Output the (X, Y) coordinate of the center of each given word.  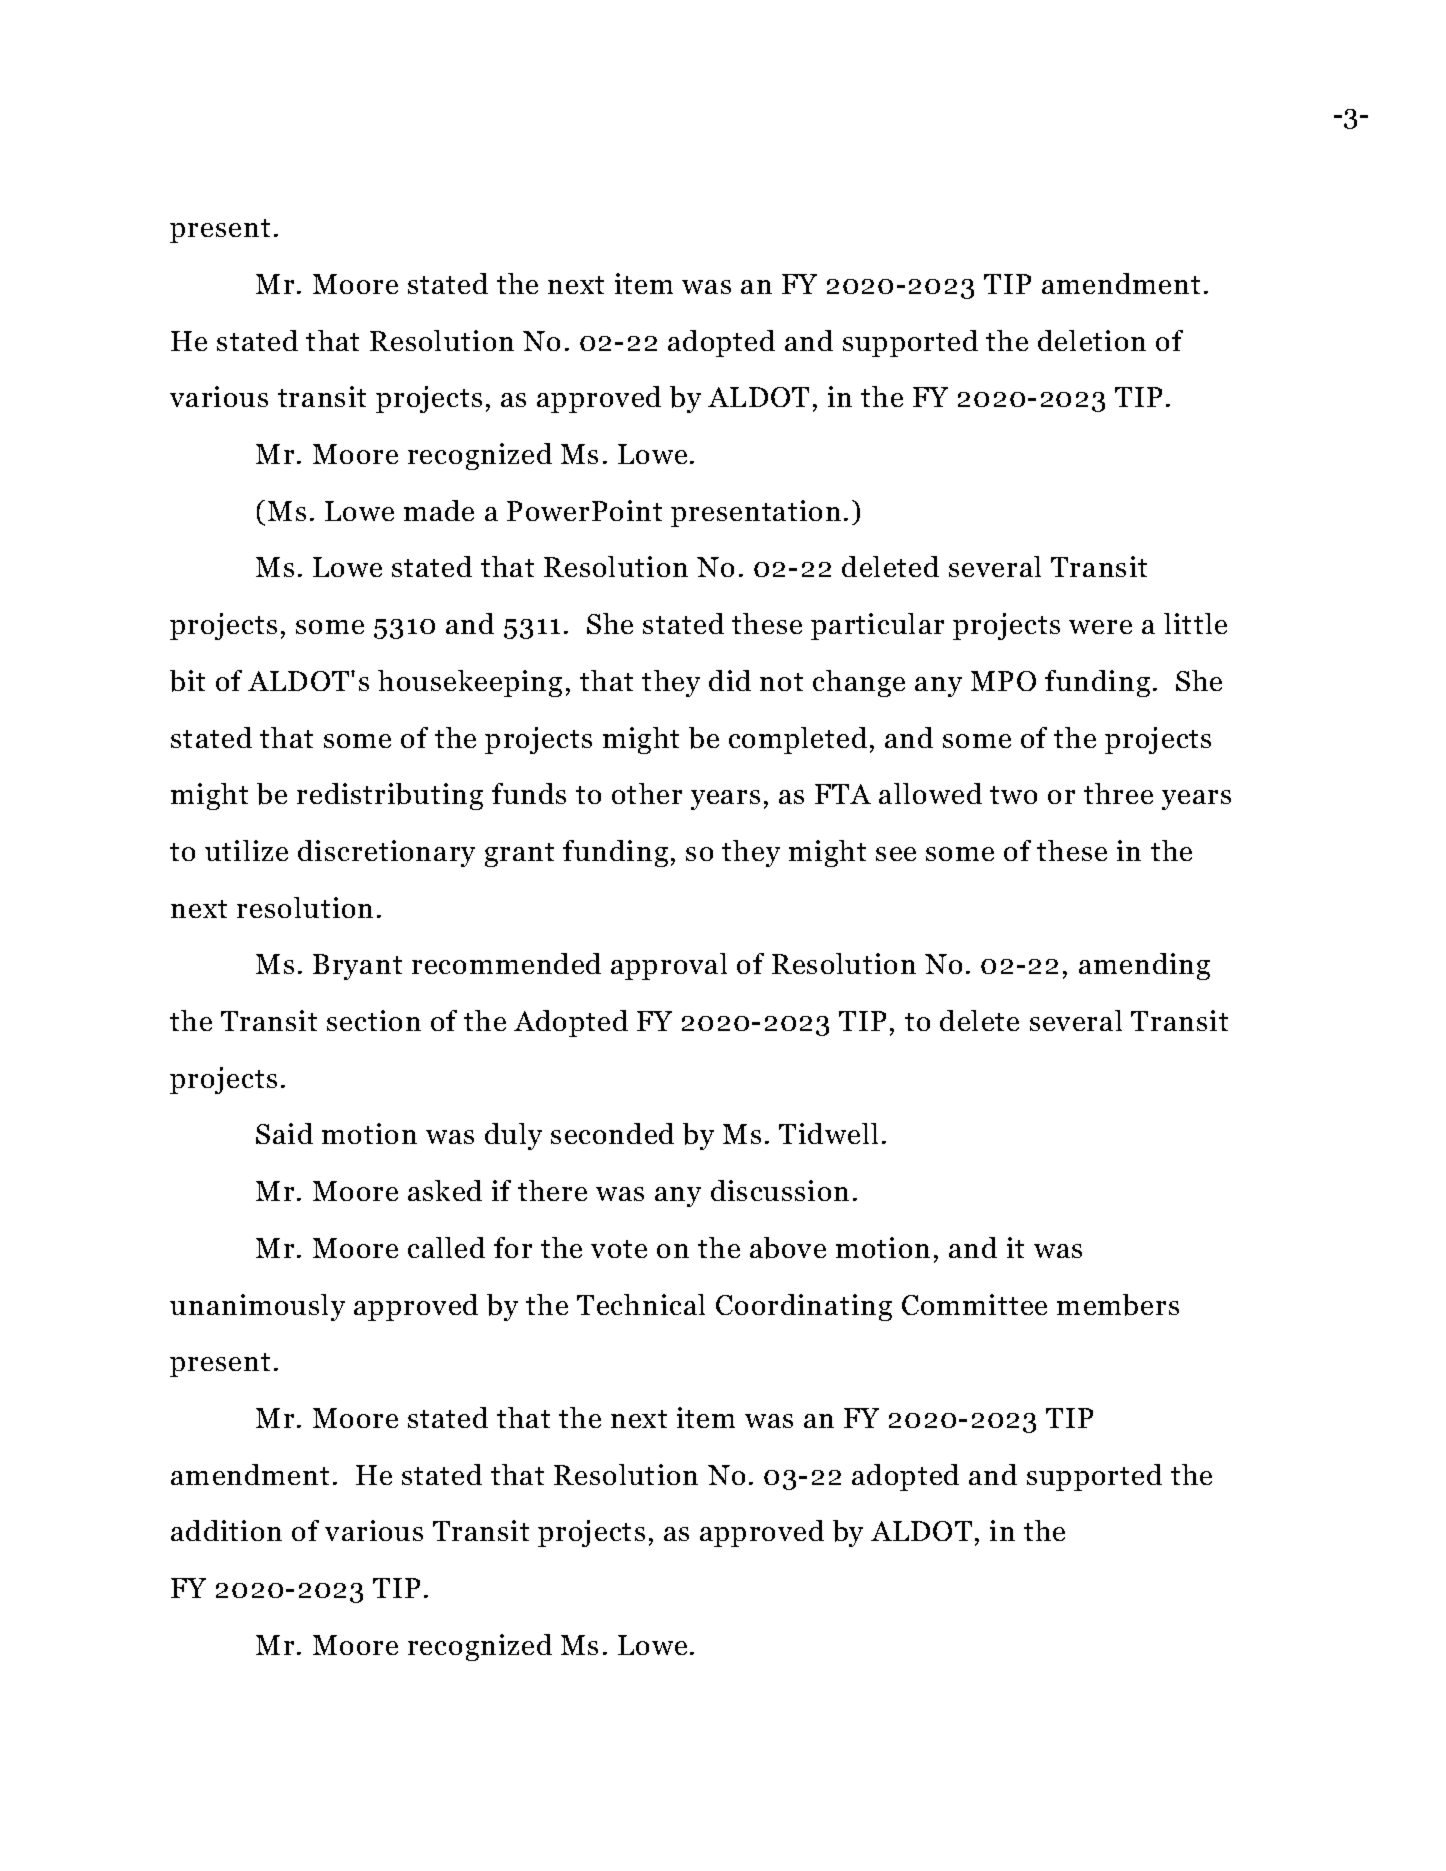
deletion (1092, 340)
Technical (641, 1304)
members (1118, 1305)
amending (1144, 966)
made (439, 510)
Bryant (357, 967)
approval (669, 966)
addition (226, 1530)
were (1100, 627)
